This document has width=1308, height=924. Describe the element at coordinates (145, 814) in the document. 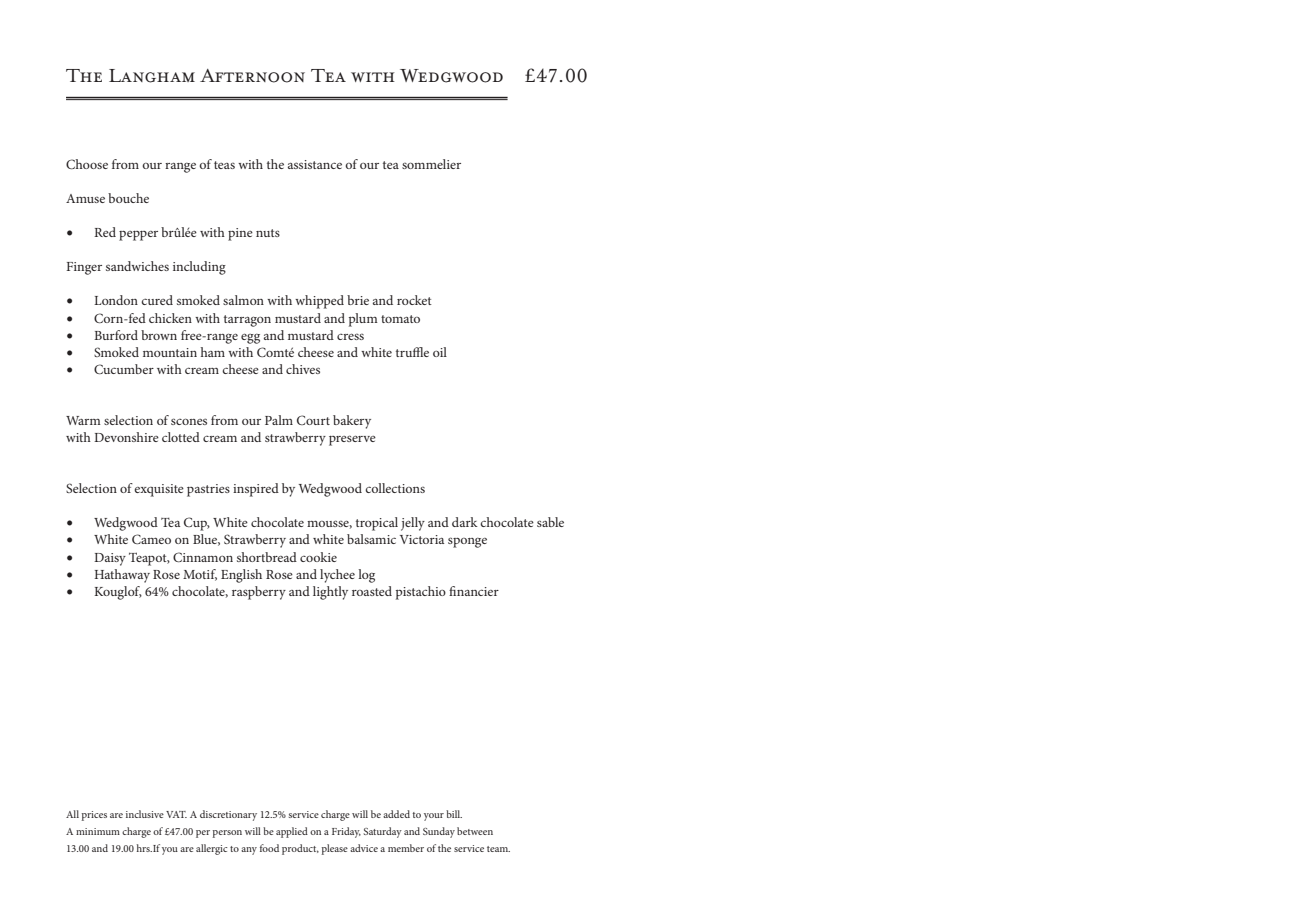

I see `inclusive` at that location.
